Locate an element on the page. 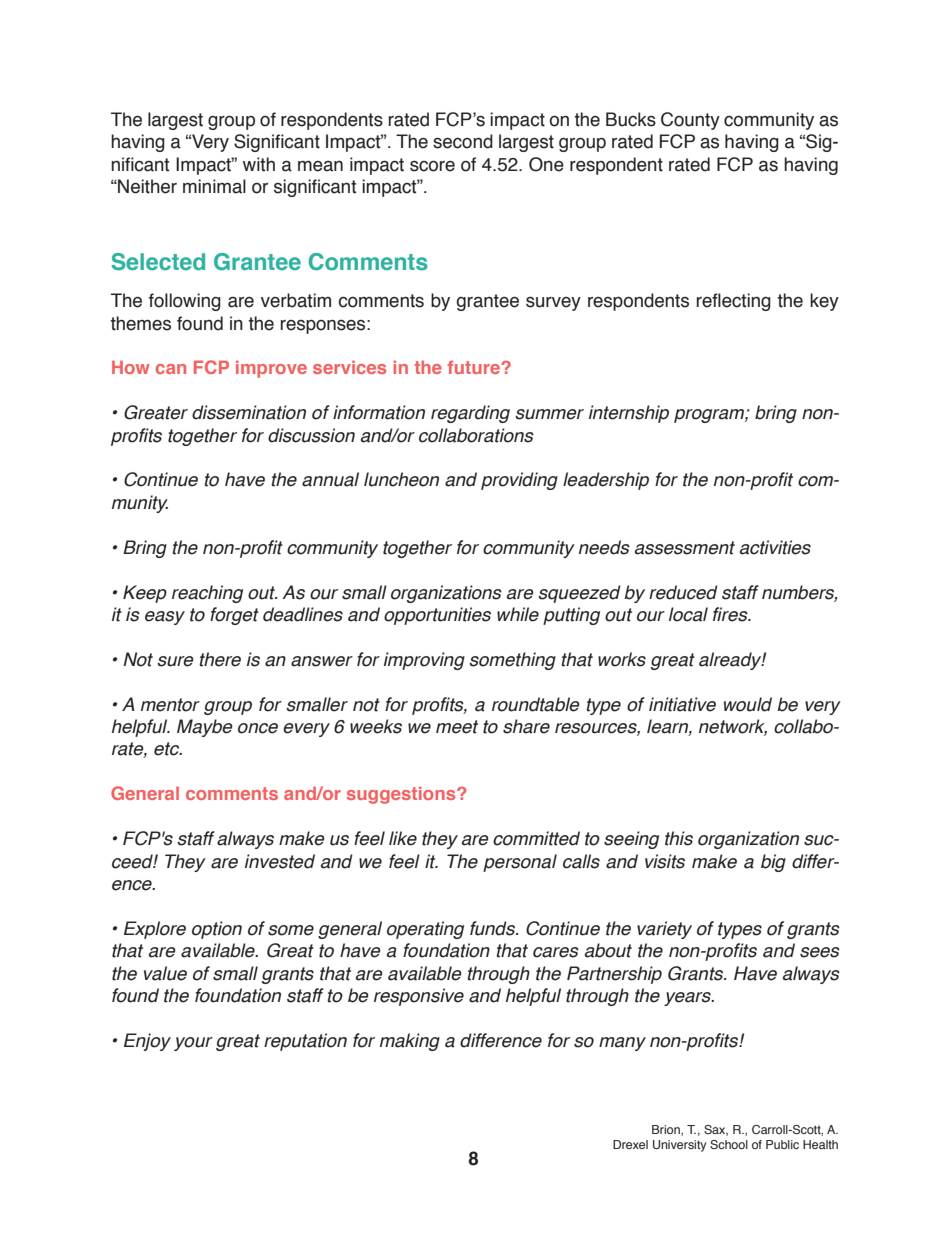  with is located at coordinates (259, 164).
